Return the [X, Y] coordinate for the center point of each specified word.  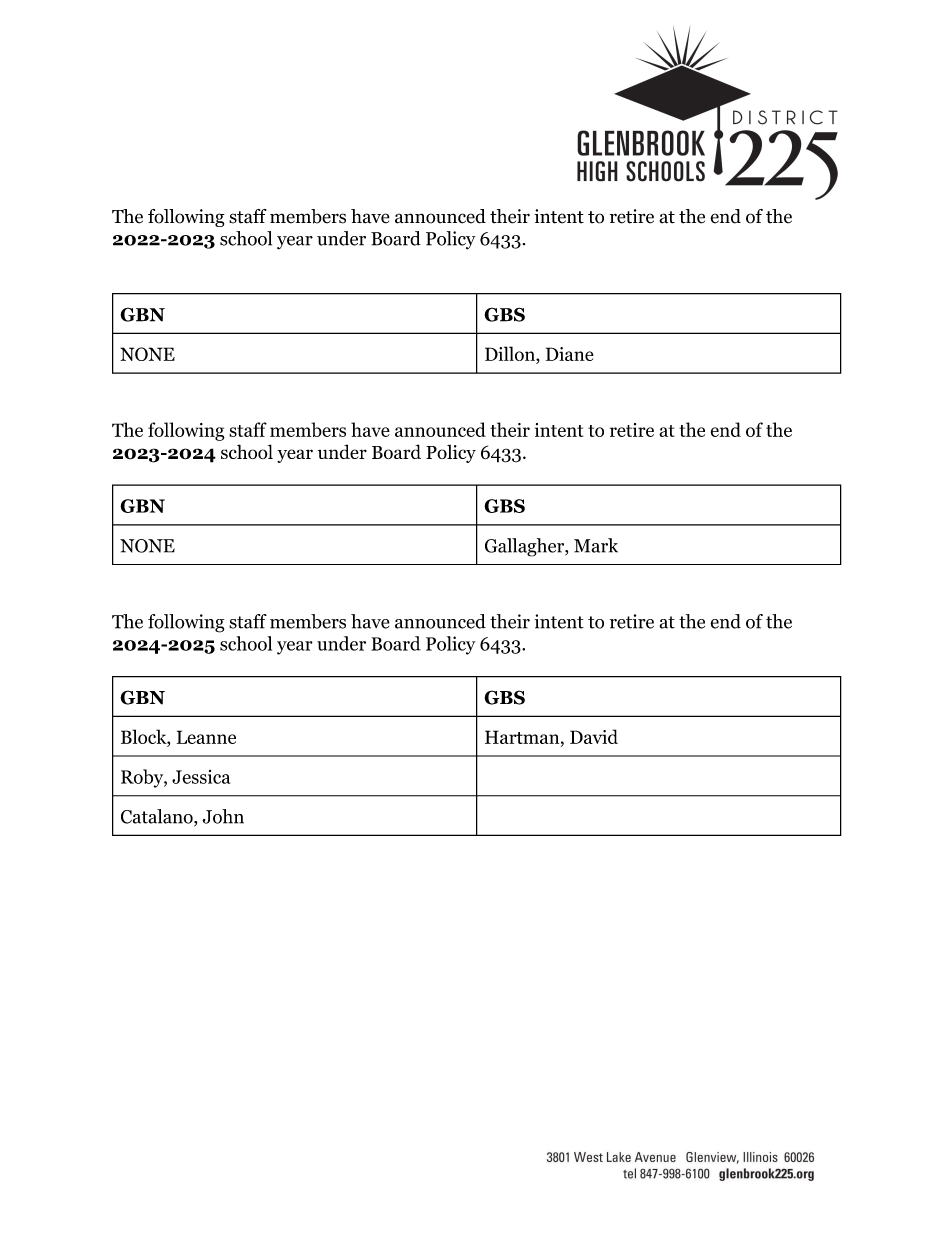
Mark [596, 545]
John [223, 816]
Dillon [511, 355]
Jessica [201, 777]
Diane [570, 354]
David [594, 736]
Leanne [206, 737]
